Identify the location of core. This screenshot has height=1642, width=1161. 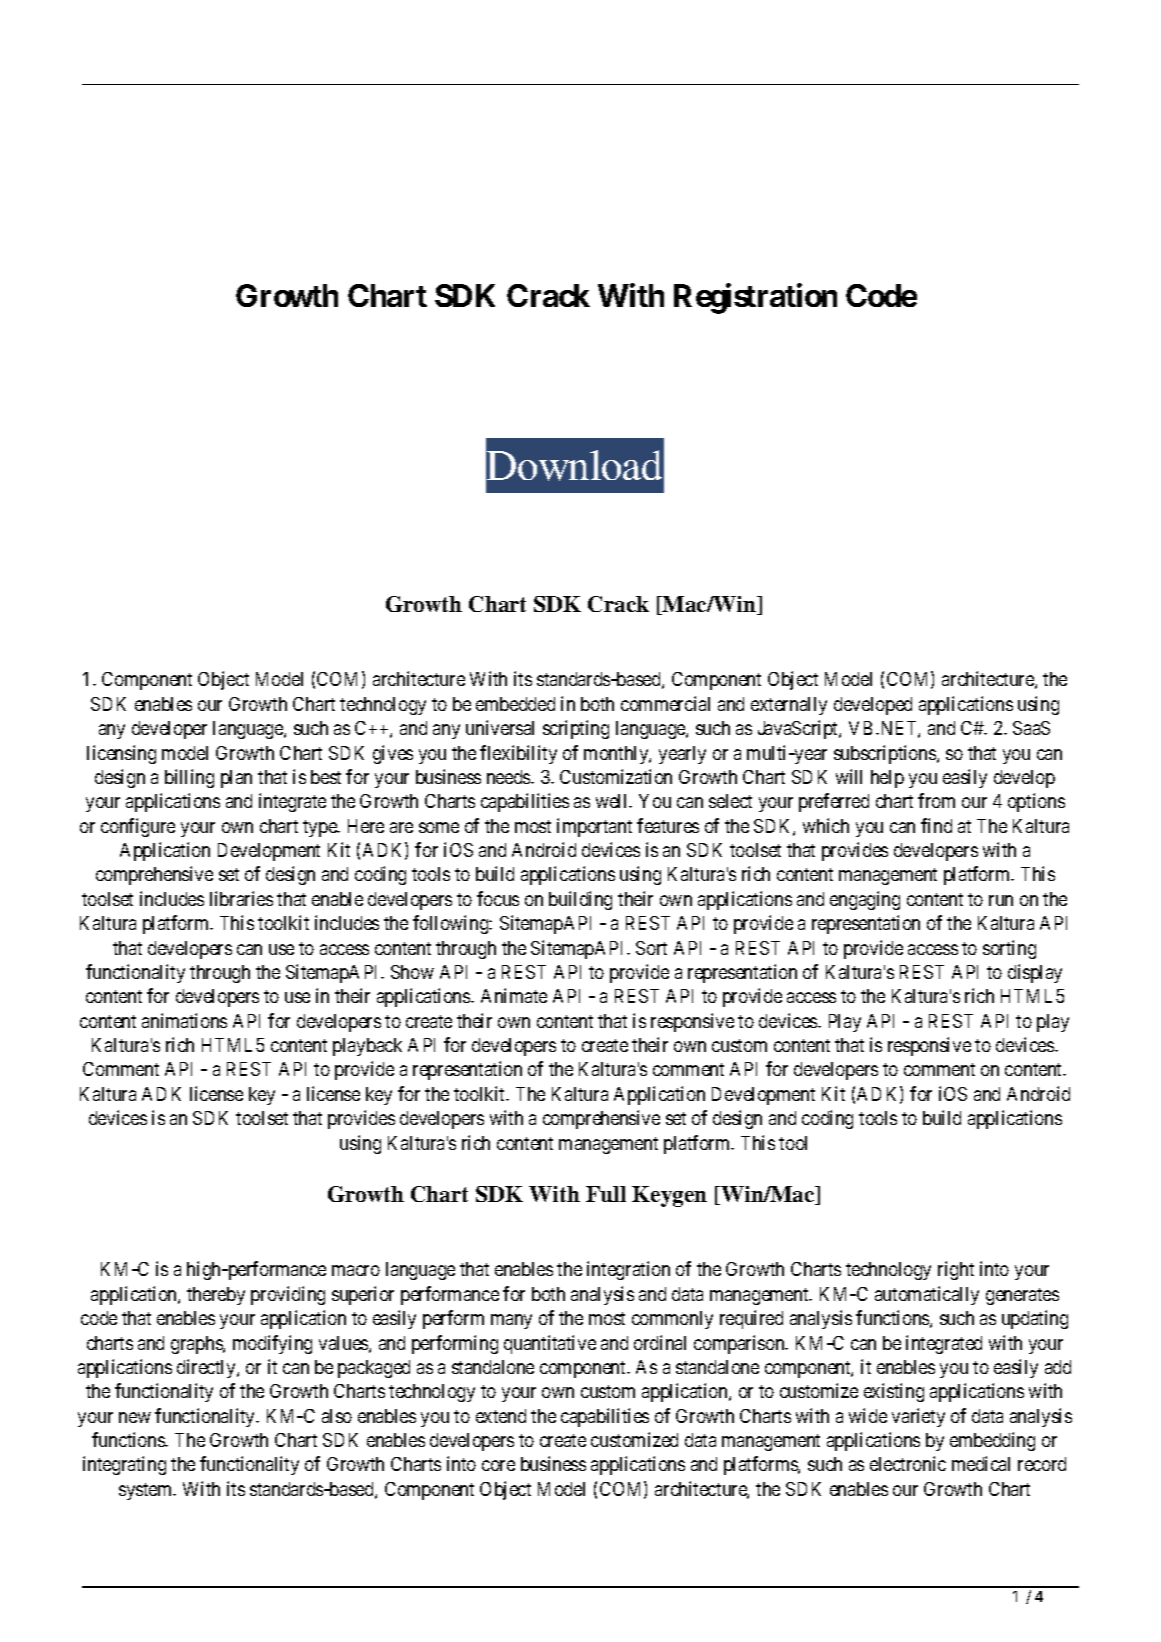
(498, 1465).
